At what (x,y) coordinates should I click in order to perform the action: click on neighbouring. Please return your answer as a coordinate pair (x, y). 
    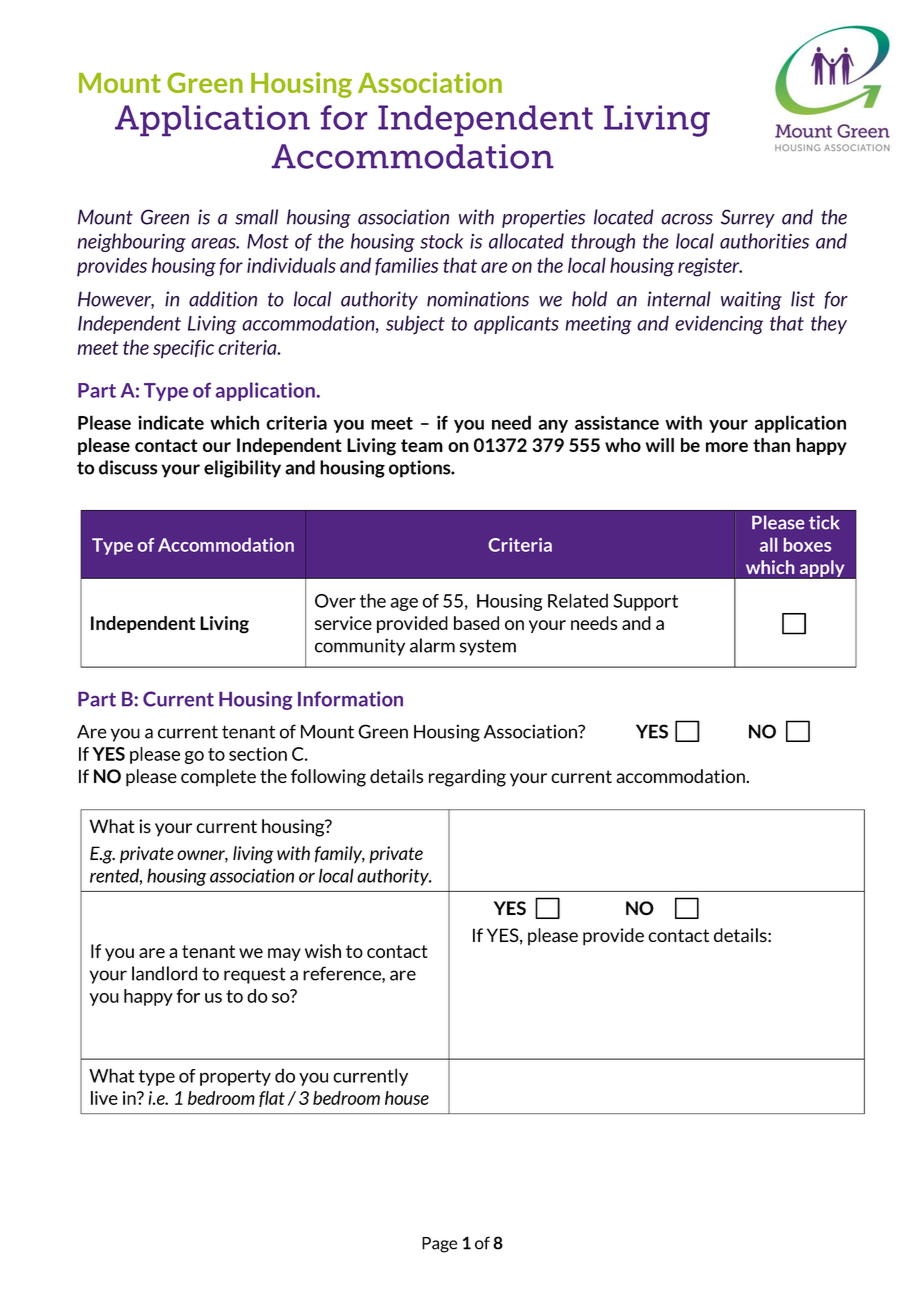
    Looking at the image, I should click on (131, 242).
